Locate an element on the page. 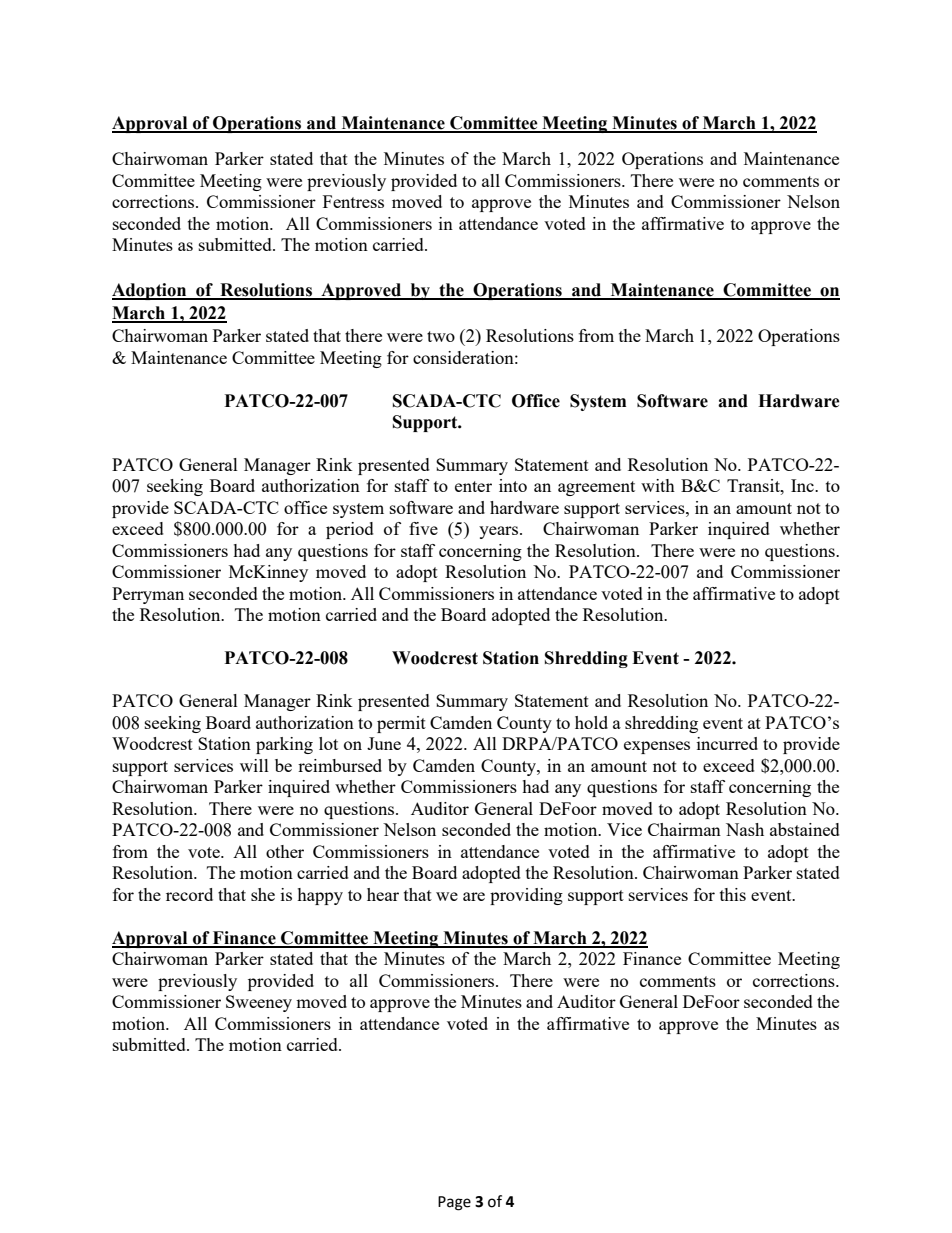  hear is located at coordinates (383, 894).
